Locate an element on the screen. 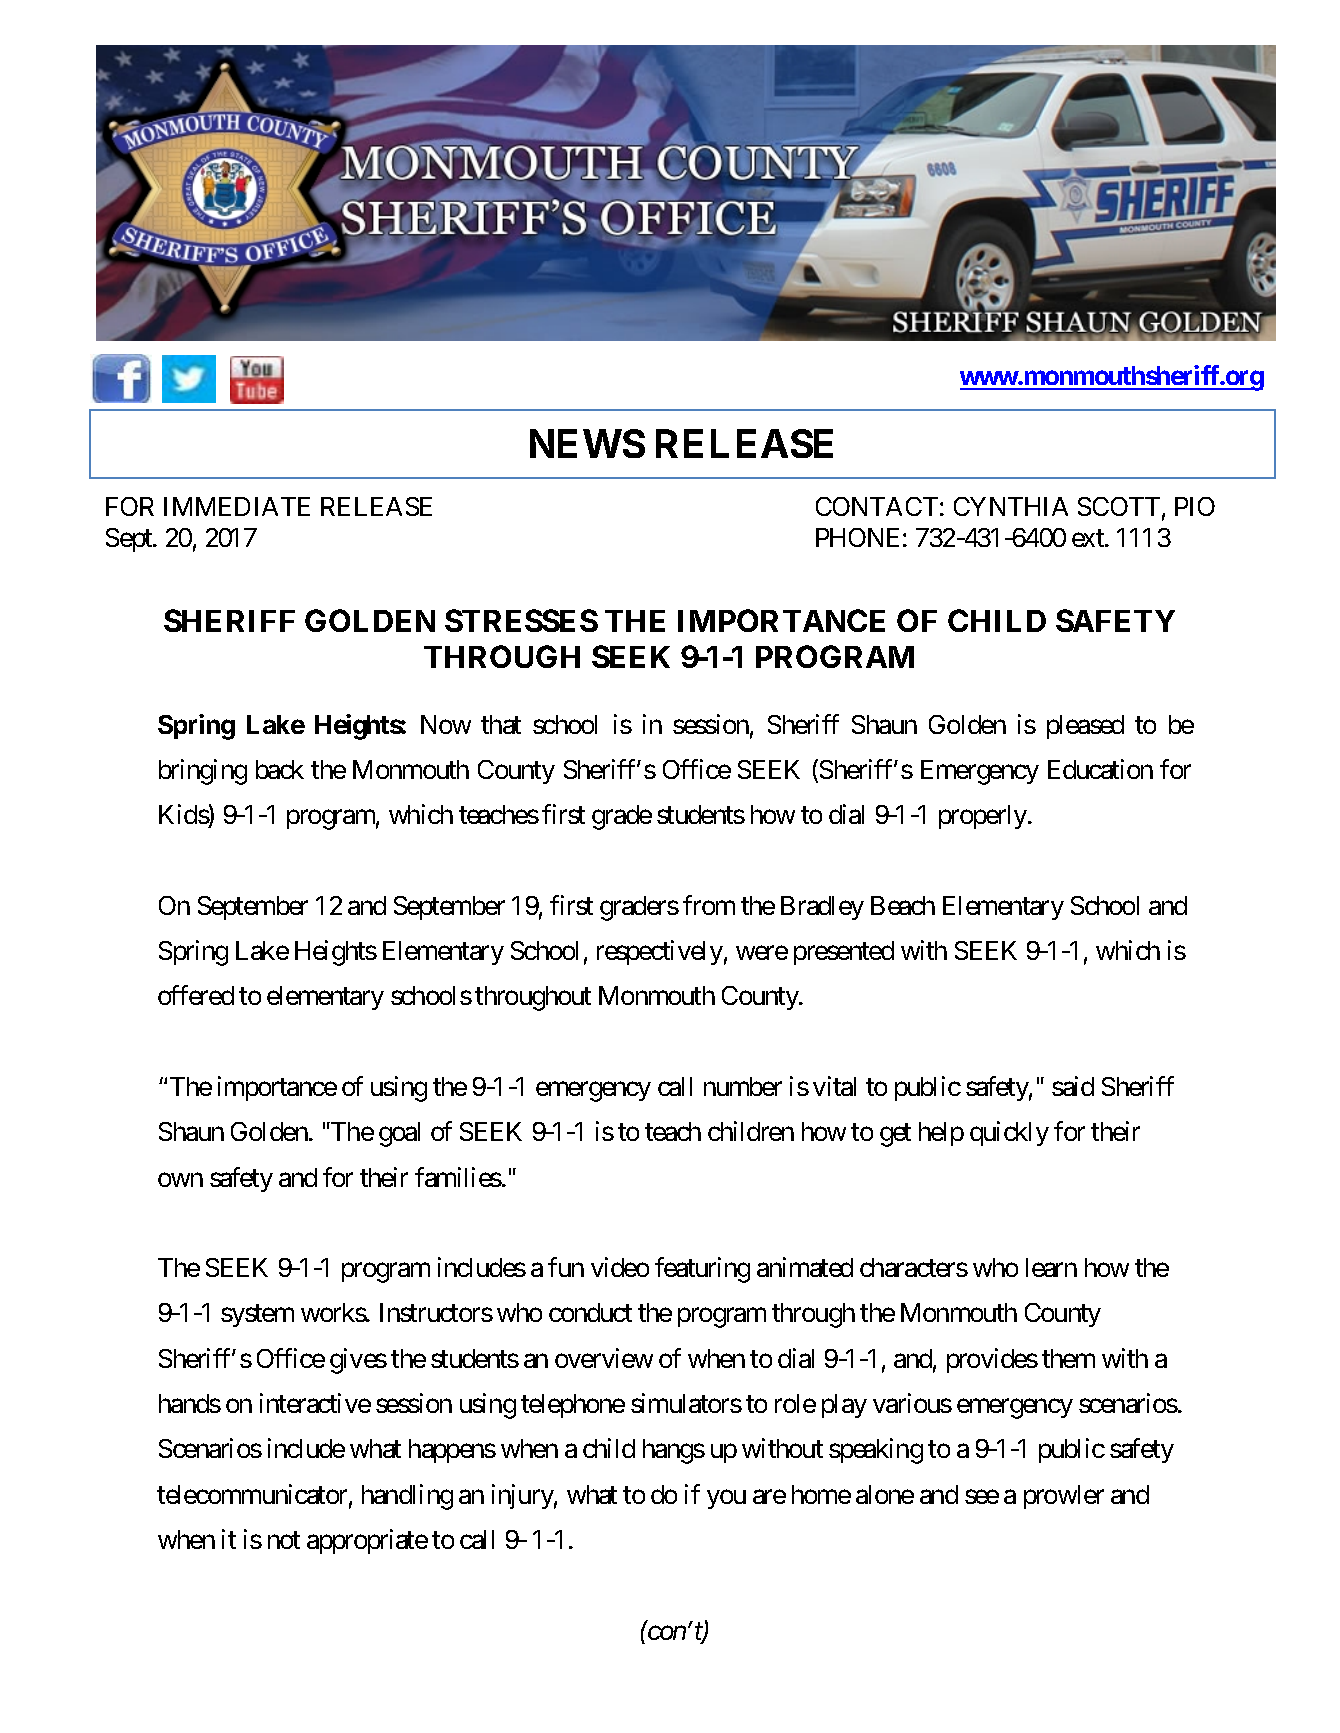  properly is located at coordinates (984, 817).
